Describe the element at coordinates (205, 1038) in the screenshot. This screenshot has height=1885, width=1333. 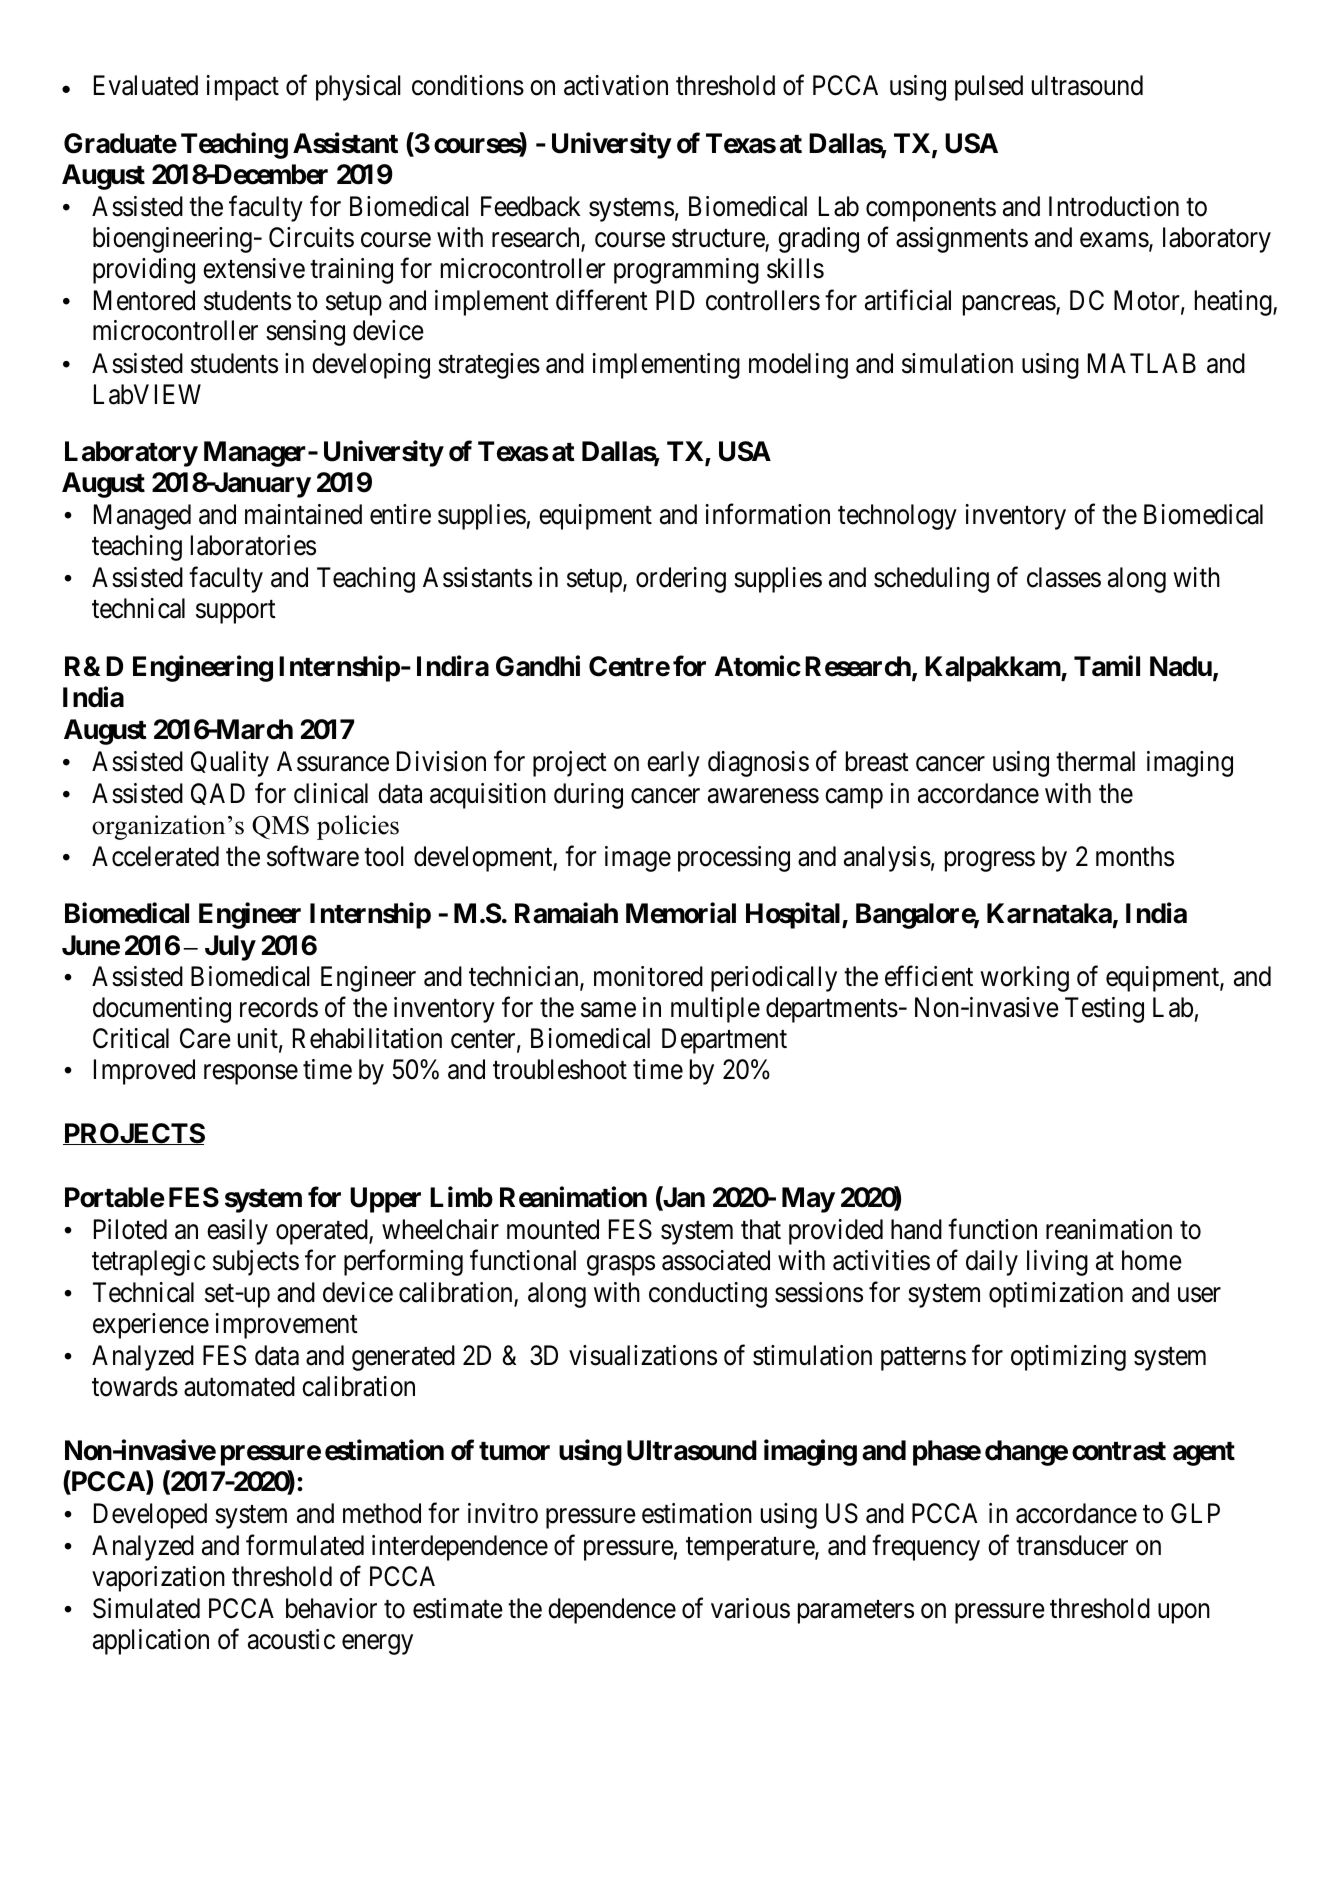
I see `Care` at that location.
